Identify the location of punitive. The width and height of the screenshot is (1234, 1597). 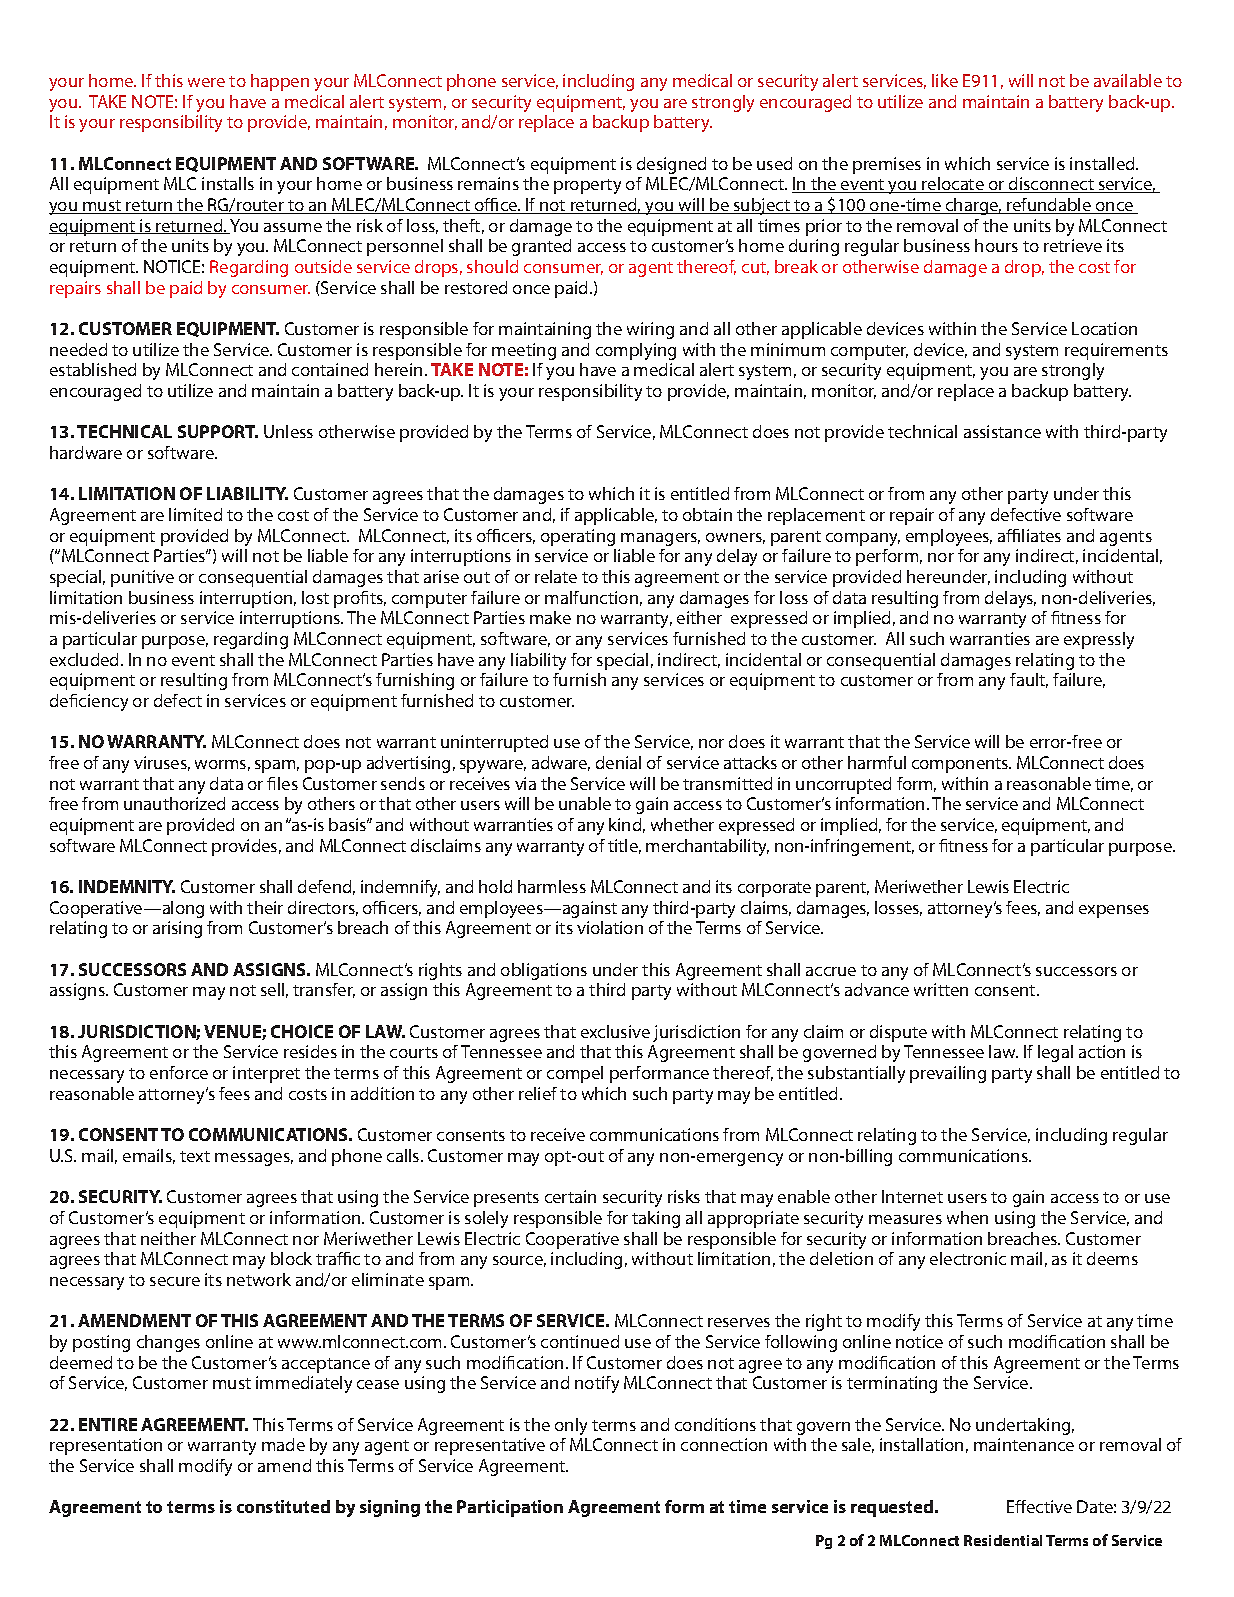
(142, 578).
